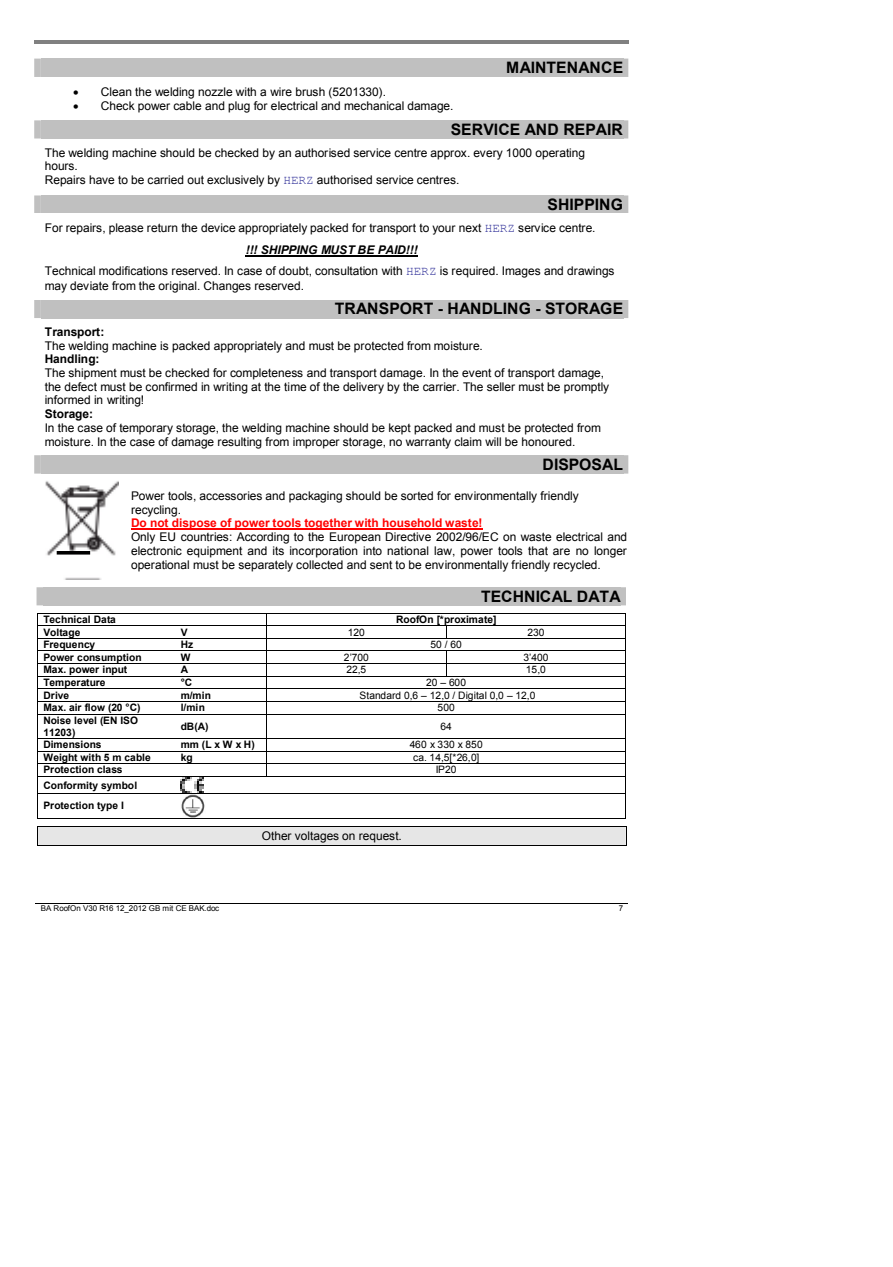 The width and height of the image is (893, 1267). Describe the element at coordinates (501, 386) in the image. I see `seller` at that location.
